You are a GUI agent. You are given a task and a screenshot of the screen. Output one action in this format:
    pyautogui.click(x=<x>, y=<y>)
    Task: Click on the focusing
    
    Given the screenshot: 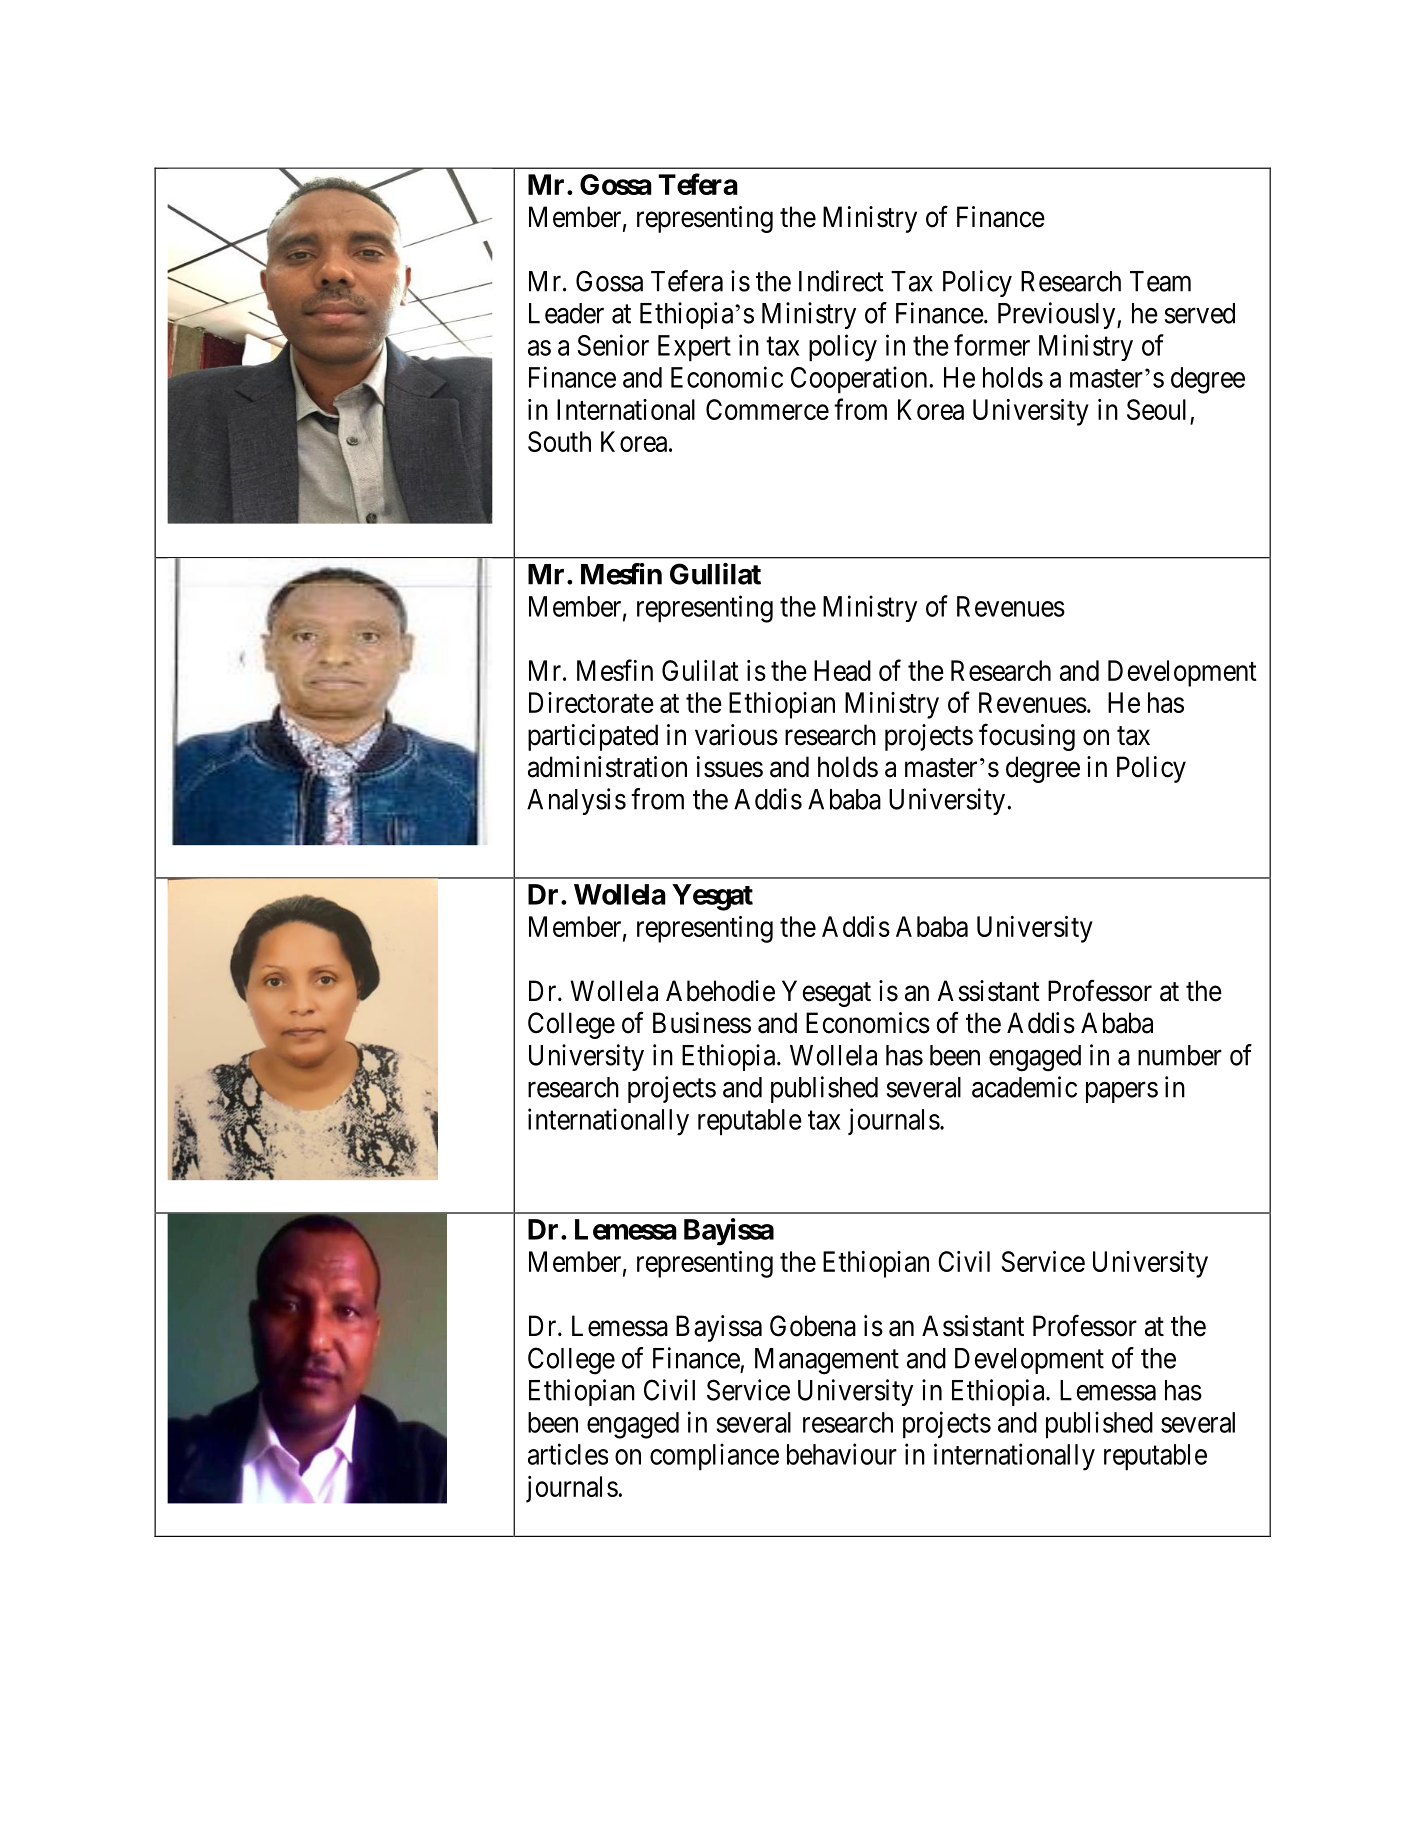 What is the action you would take?
    pyautogui.click(x=1027, y=737)
